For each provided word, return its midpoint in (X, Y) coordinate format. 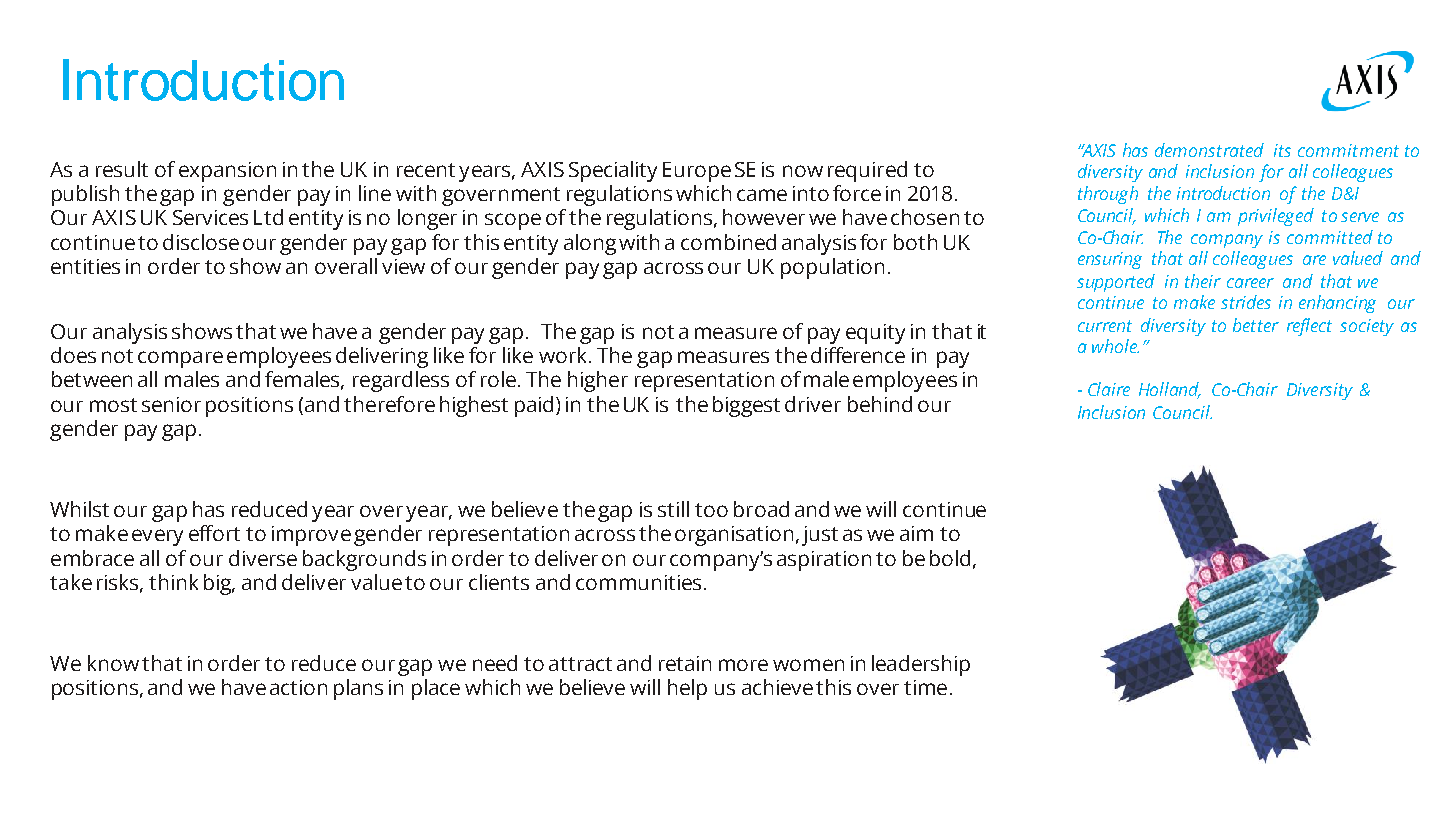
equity (875, 334)
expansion (227, 172)
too (711, 510)
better (1256, 325)
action (298, 687)
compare (180, 359)
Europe (697, 172)
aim (916, 533)
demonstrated (1209, 150)
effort (214, 533)
